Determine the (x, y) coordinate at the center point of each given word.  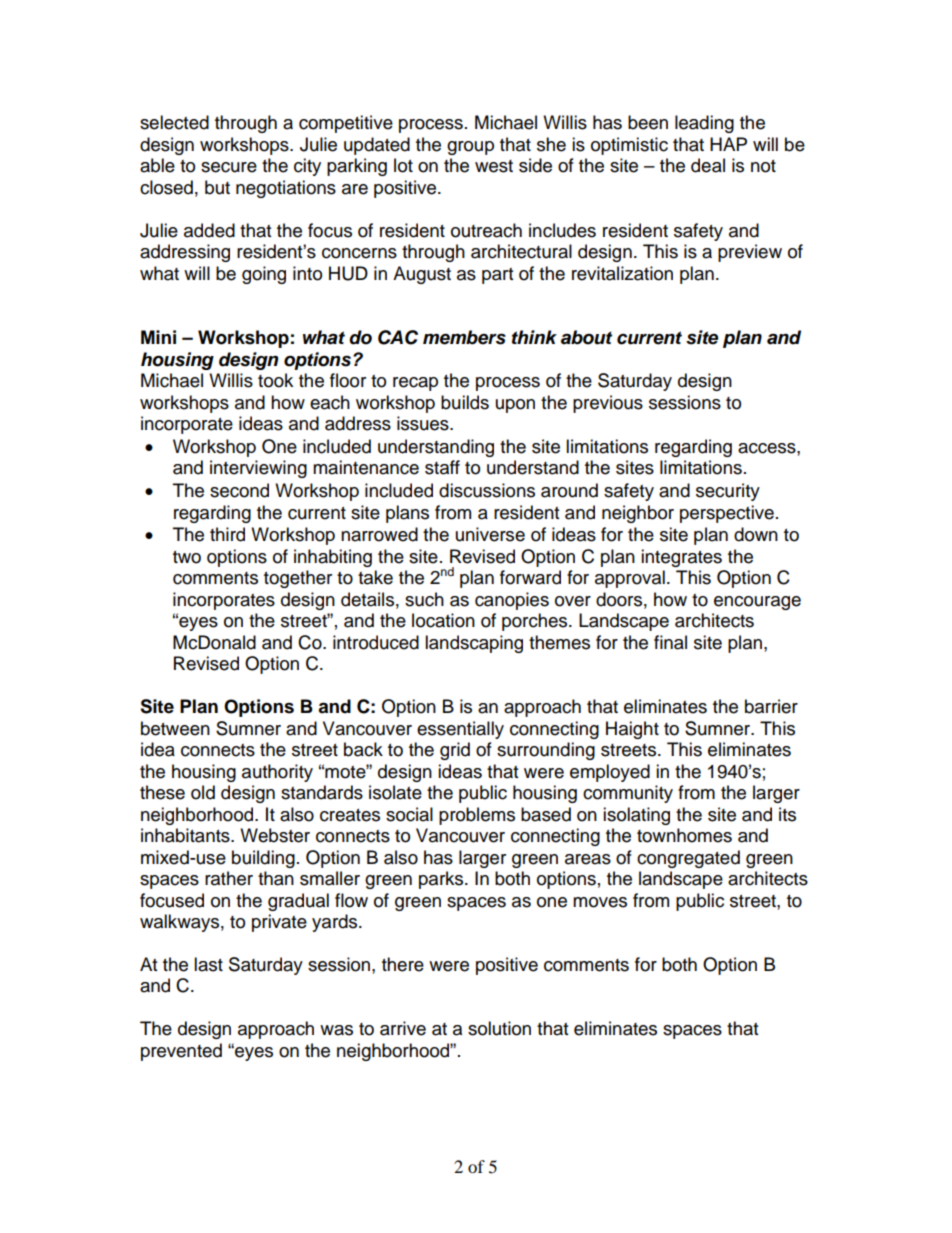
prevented (181, 1052)
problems (477, 816)
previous (608, 404)
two (187, 557)
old (203, 792)
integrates (681, 558)
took (275, 380)
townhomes (684, 835)
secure (229, 167)
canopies (512, 601)
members (464, 337)
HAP (728, 144)
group (470, 148)
